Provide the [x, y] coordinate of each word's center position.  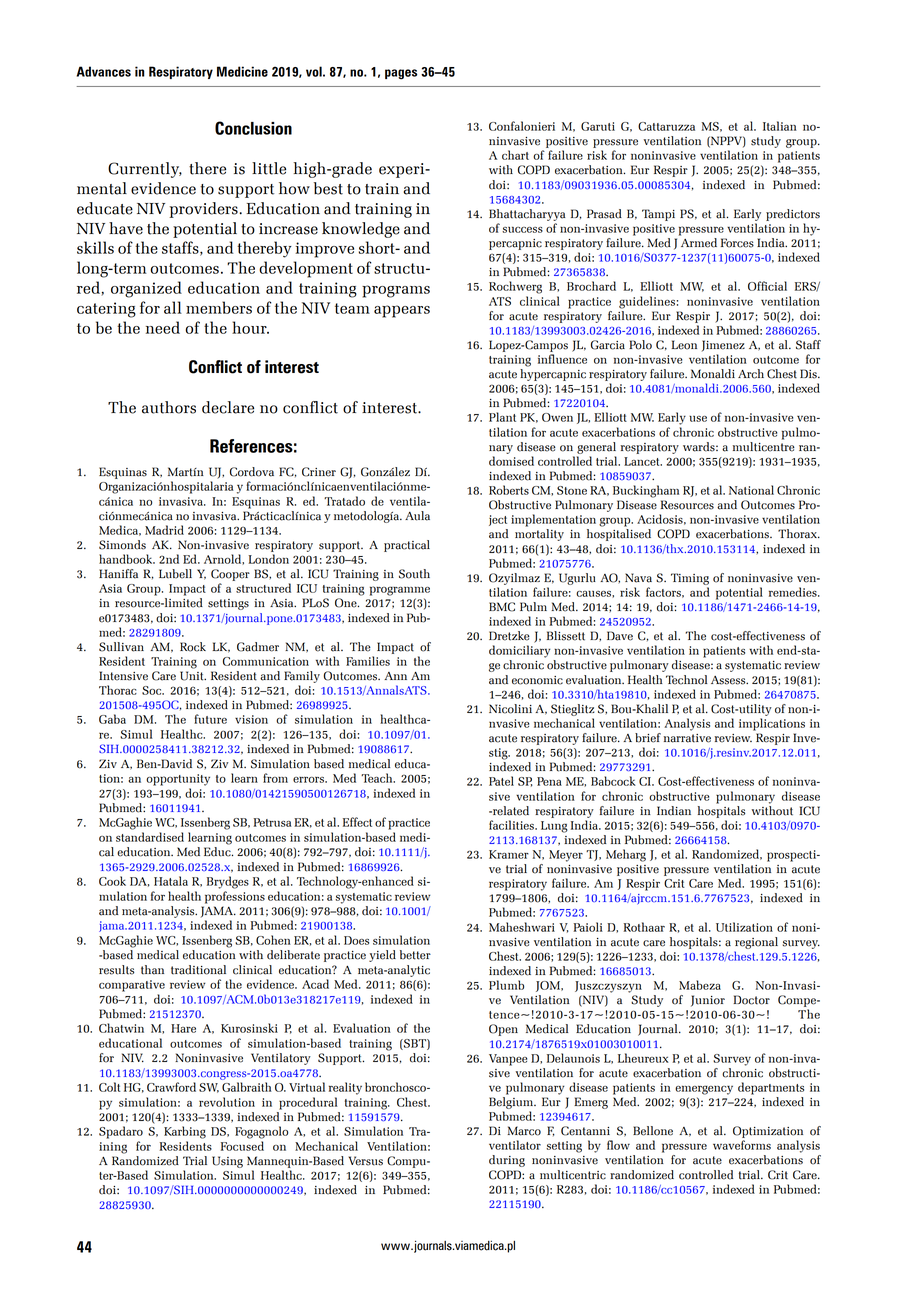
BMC [502, 607]
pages [401, 74]
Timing [690, 579]
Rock [193, 647]
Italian [780, 126]
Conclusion [253, 128]
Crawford [171, 1087]
